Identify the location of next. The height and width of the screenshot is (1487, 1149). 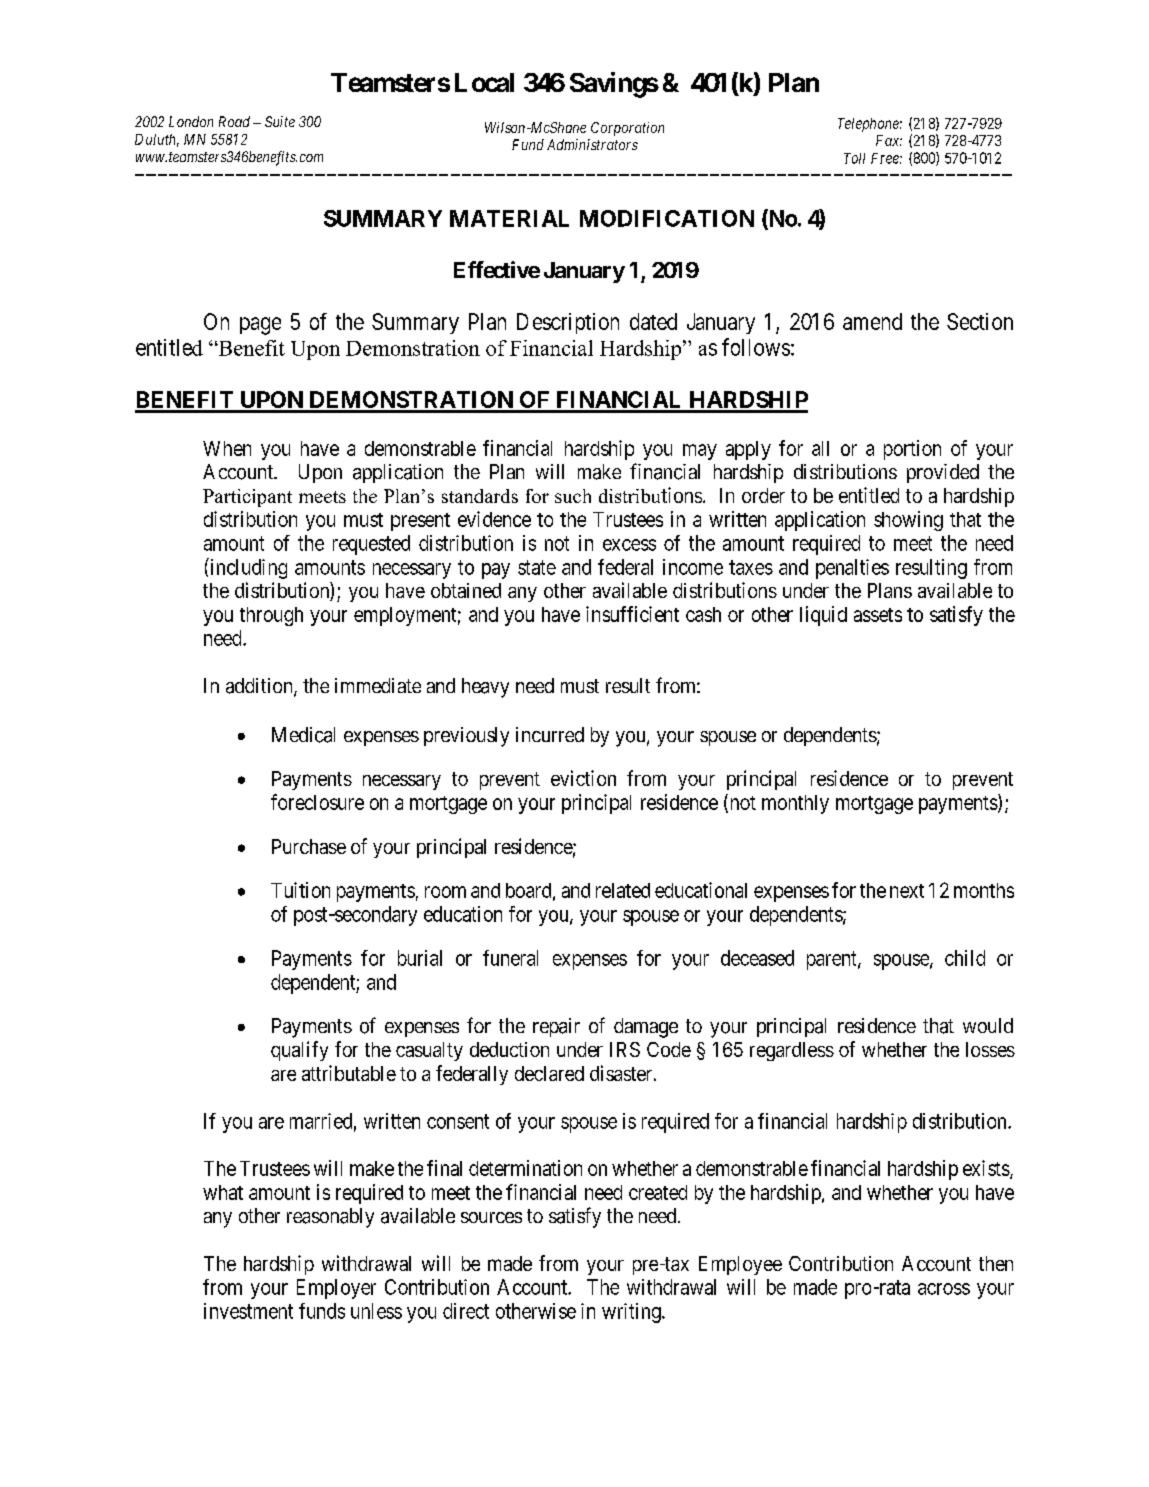
(907, 891).
